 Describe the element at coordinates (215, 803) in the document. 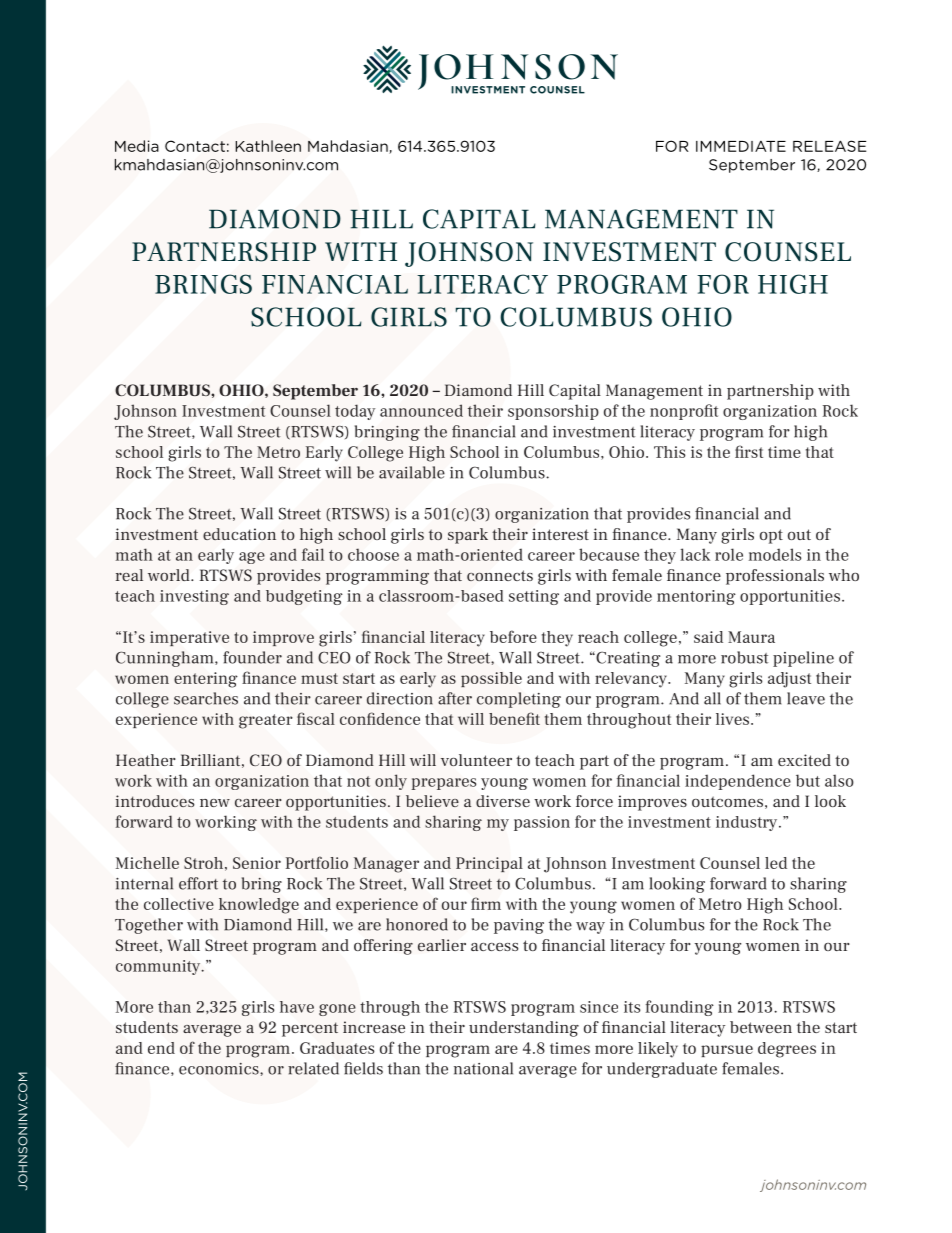

I see `new` at that location.
